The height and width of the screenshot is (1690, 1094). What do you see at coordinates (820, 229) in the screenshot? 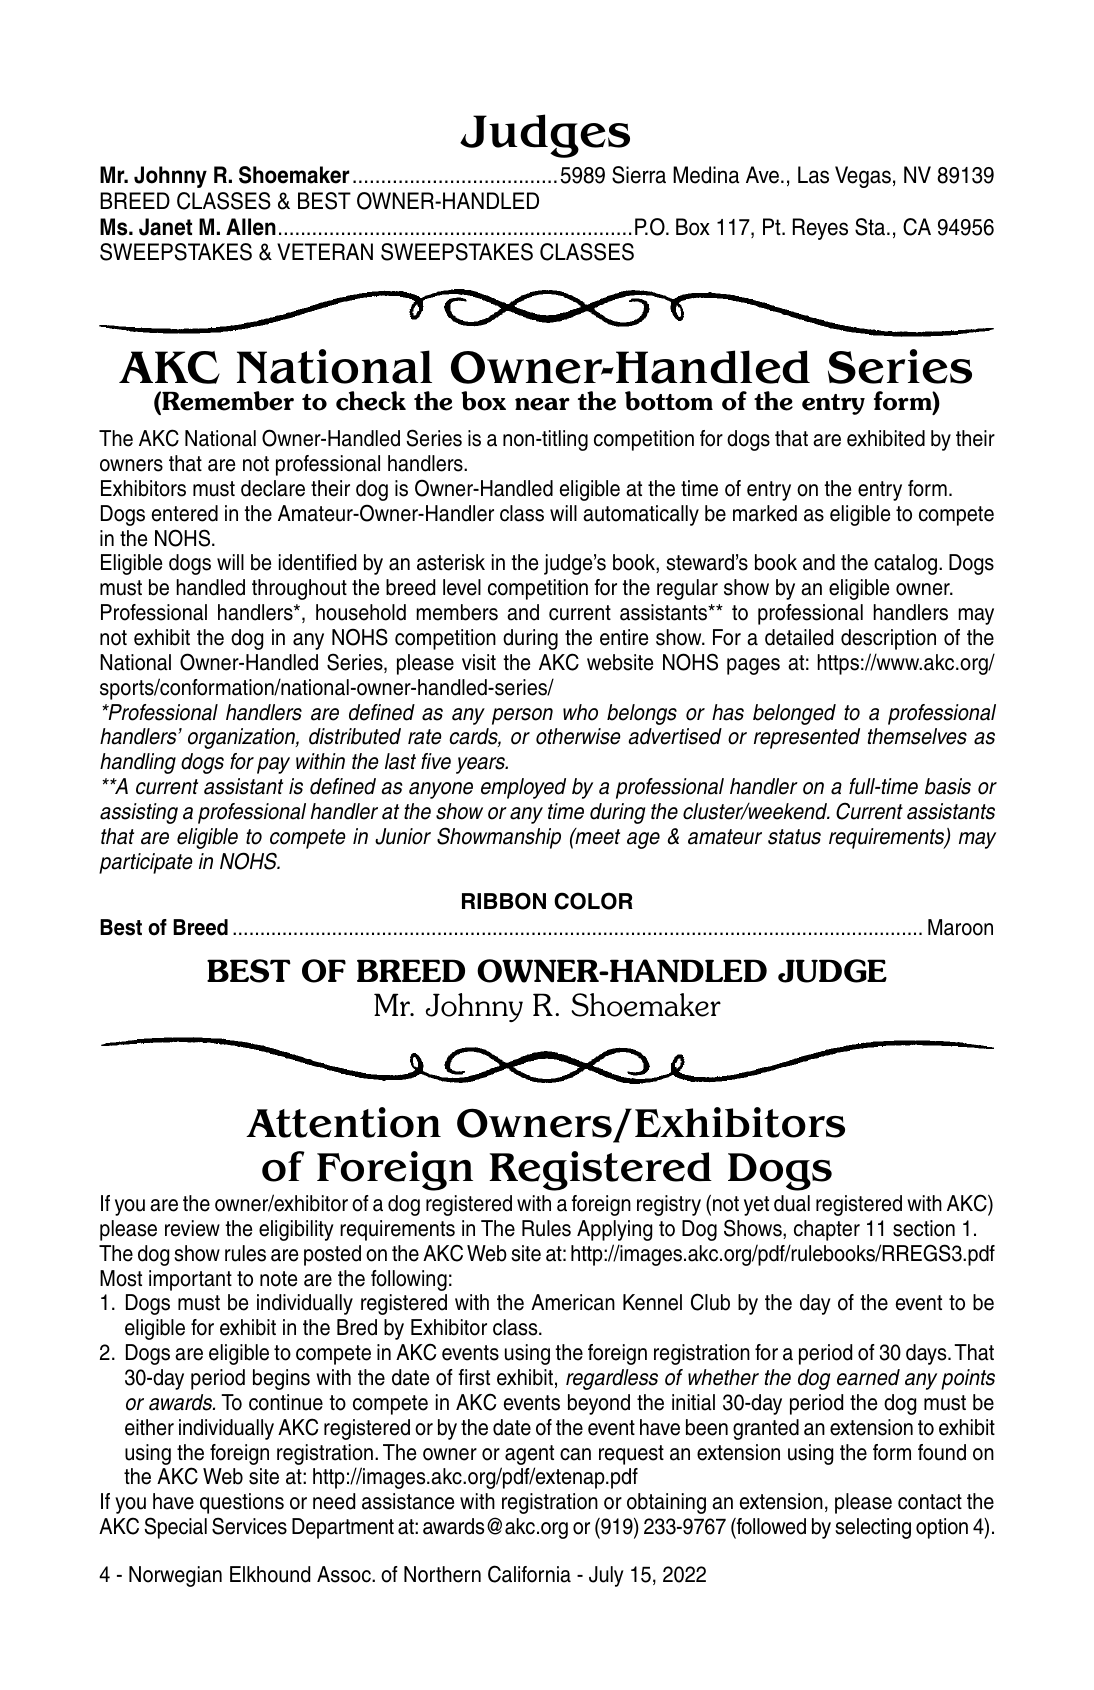
I see `Reyes` at bounding box center [820, 229].
